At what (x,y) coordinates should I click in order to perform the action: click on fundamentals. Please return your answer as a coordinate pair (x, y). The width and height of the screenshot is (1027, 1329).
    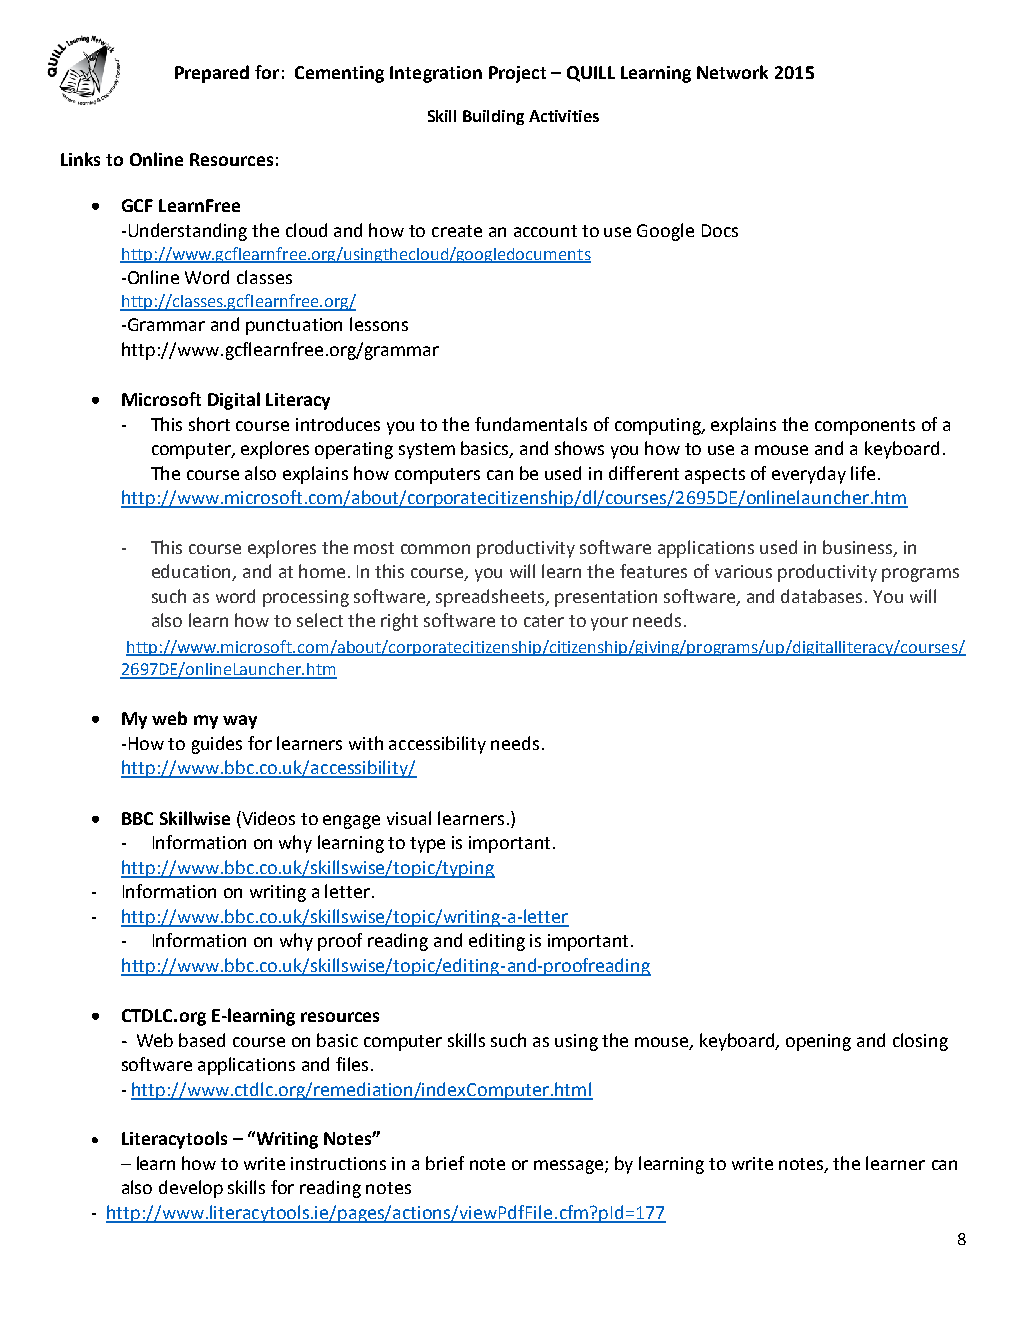
    Looking at the image, I should click on (531, 424).
